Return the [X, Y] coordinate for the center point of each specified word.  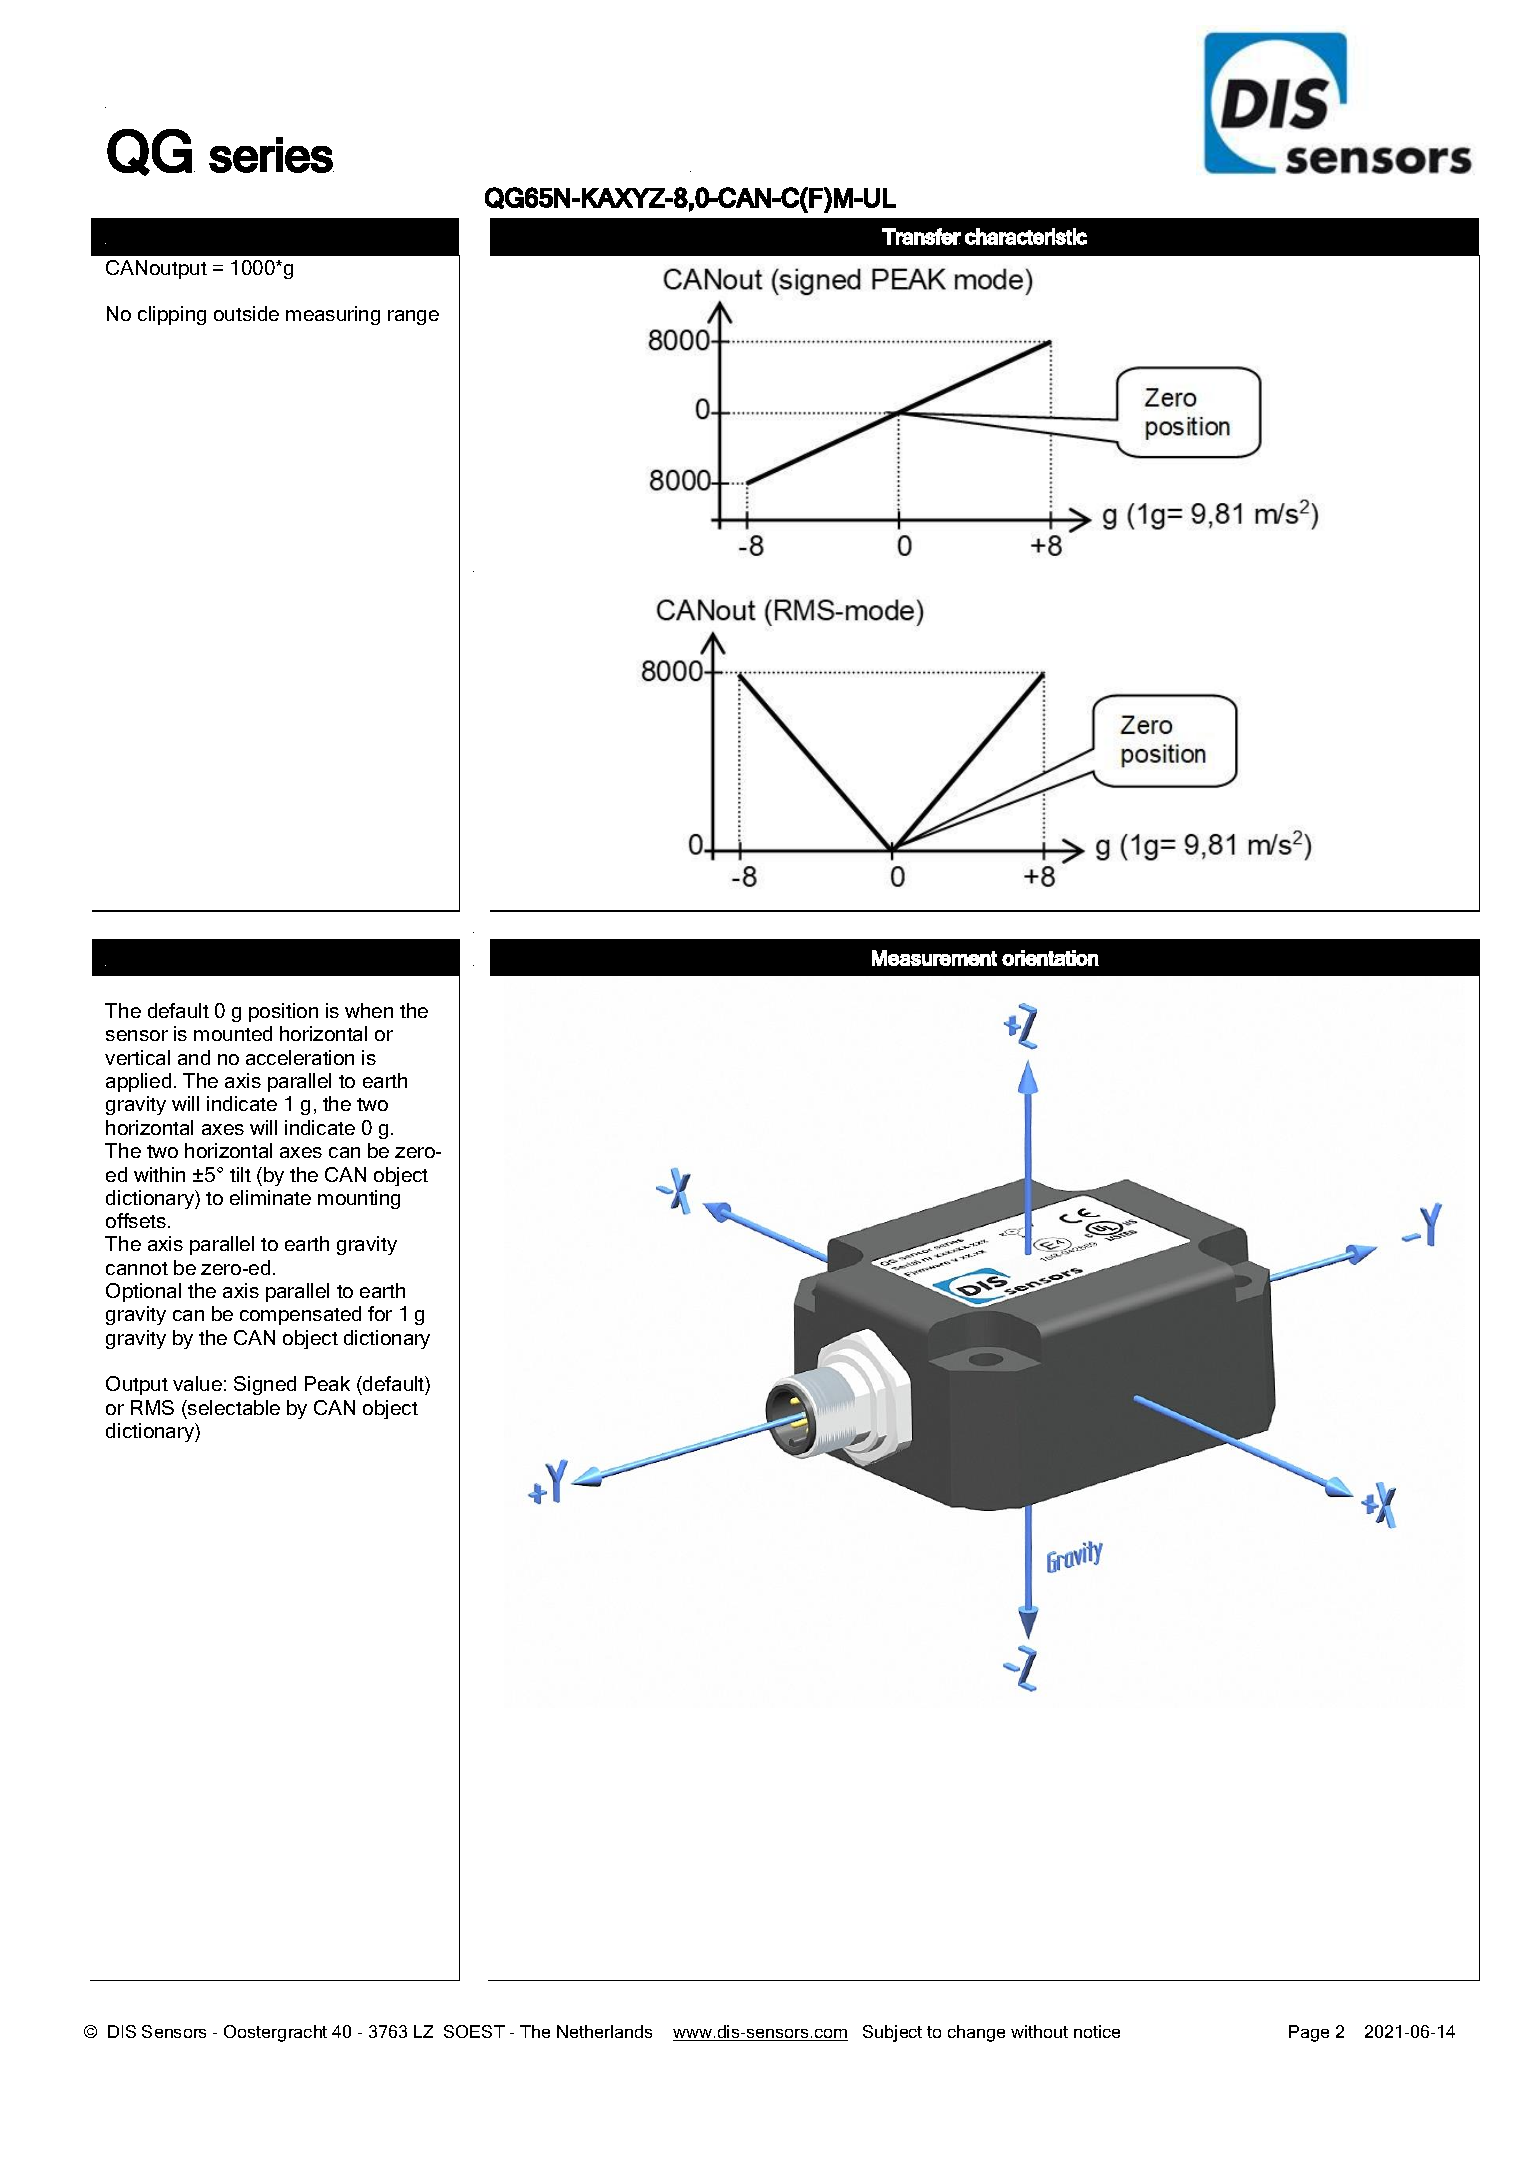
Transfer [921, 236]
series [271, 155]
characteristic [1026, 236]
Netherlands [604, 2031]
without [1039, 2031]
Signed [265, 1385]
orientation [1050, 958]
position [283, 1012]
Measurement [934, 958]
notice [1097, 2031]
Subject [892, 2033]
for [380, 1313]
